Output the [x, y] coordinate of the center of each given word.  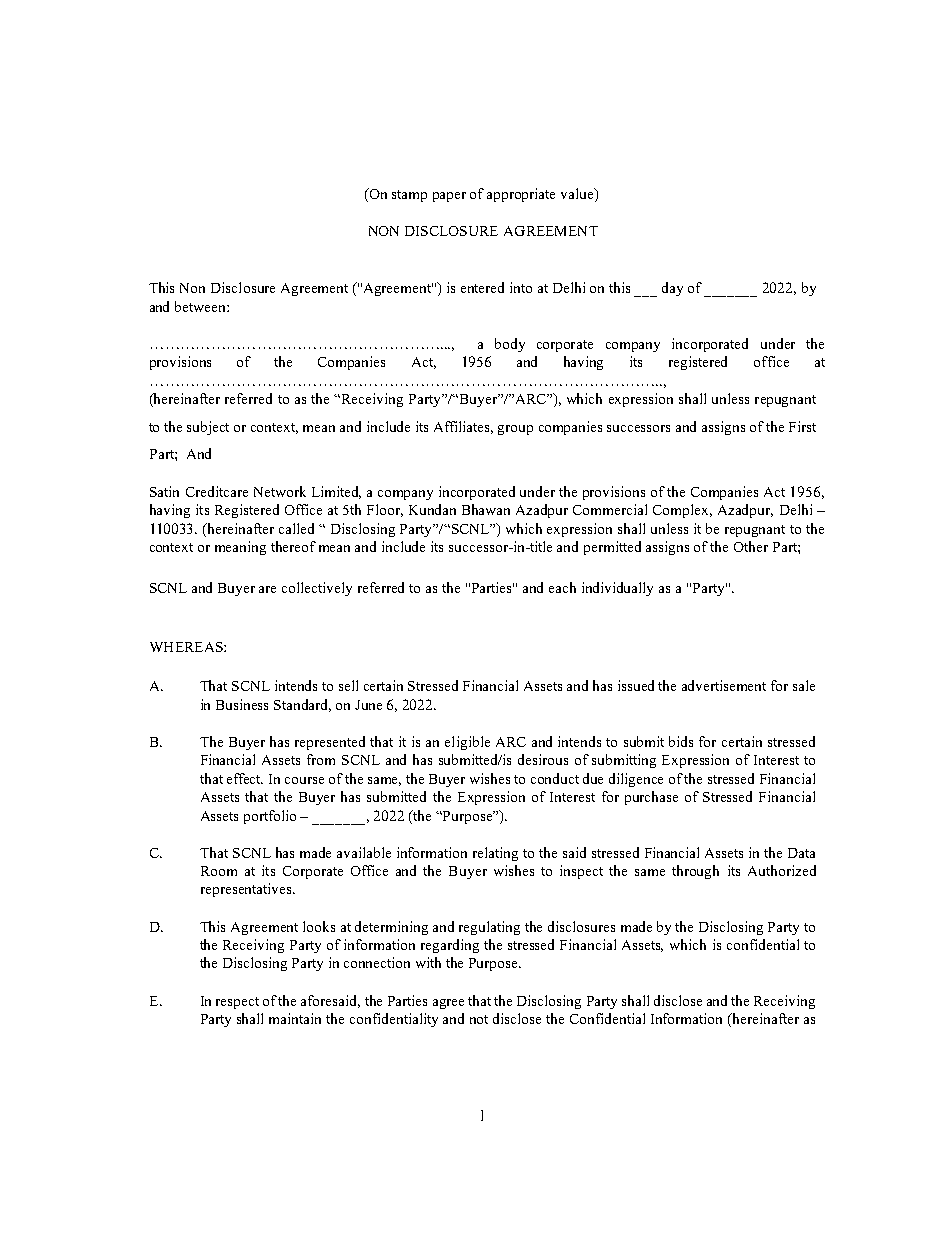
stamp [409, 196]
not [479, 1019]
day [672, 289]
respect [237, 1003]
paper [449, 197]
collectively [317, 589]
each [562, 587]
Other [751, 546]
